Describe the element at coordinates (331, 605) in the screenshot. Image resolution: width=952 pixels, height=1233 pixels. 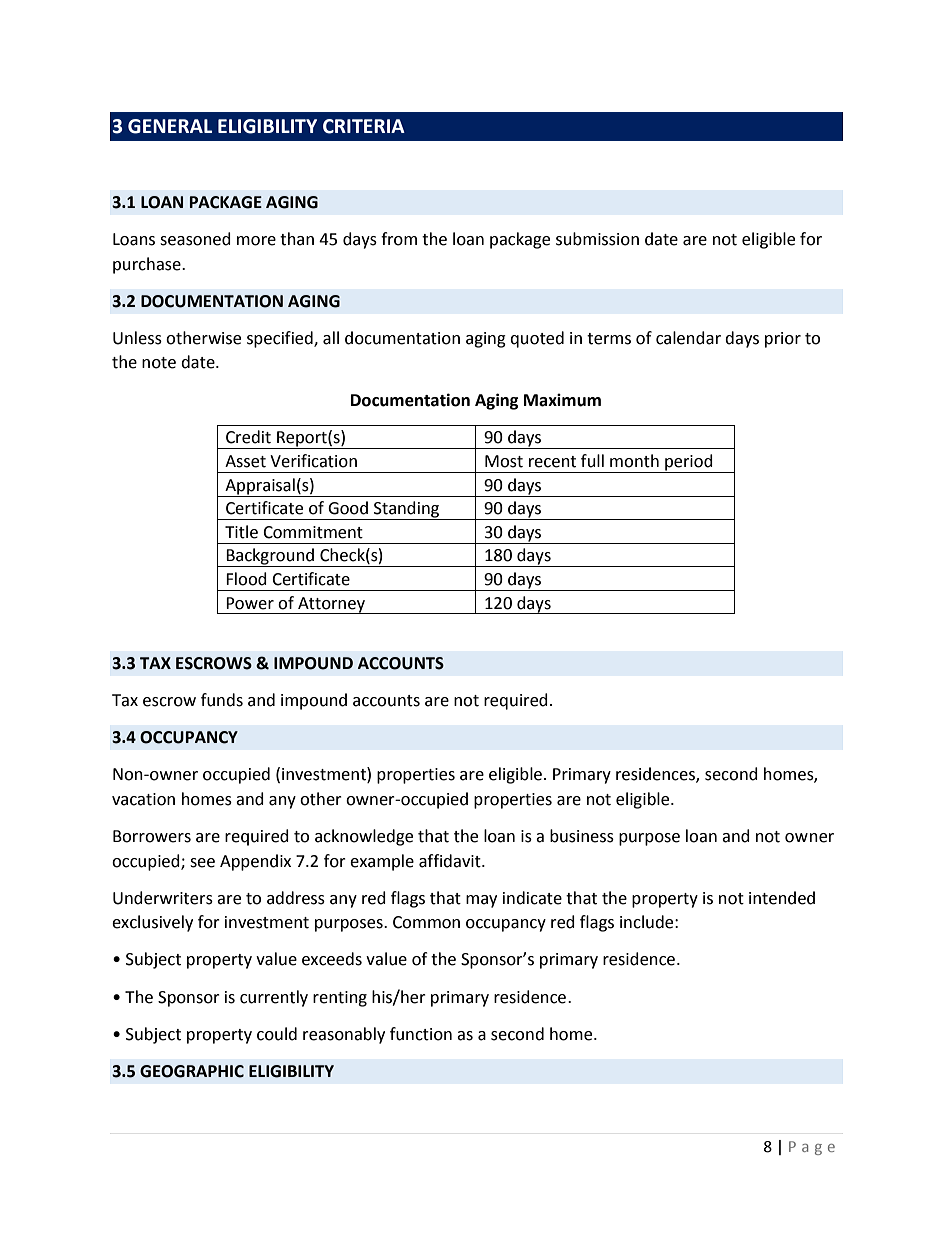
I see `Attorney` at that location.
